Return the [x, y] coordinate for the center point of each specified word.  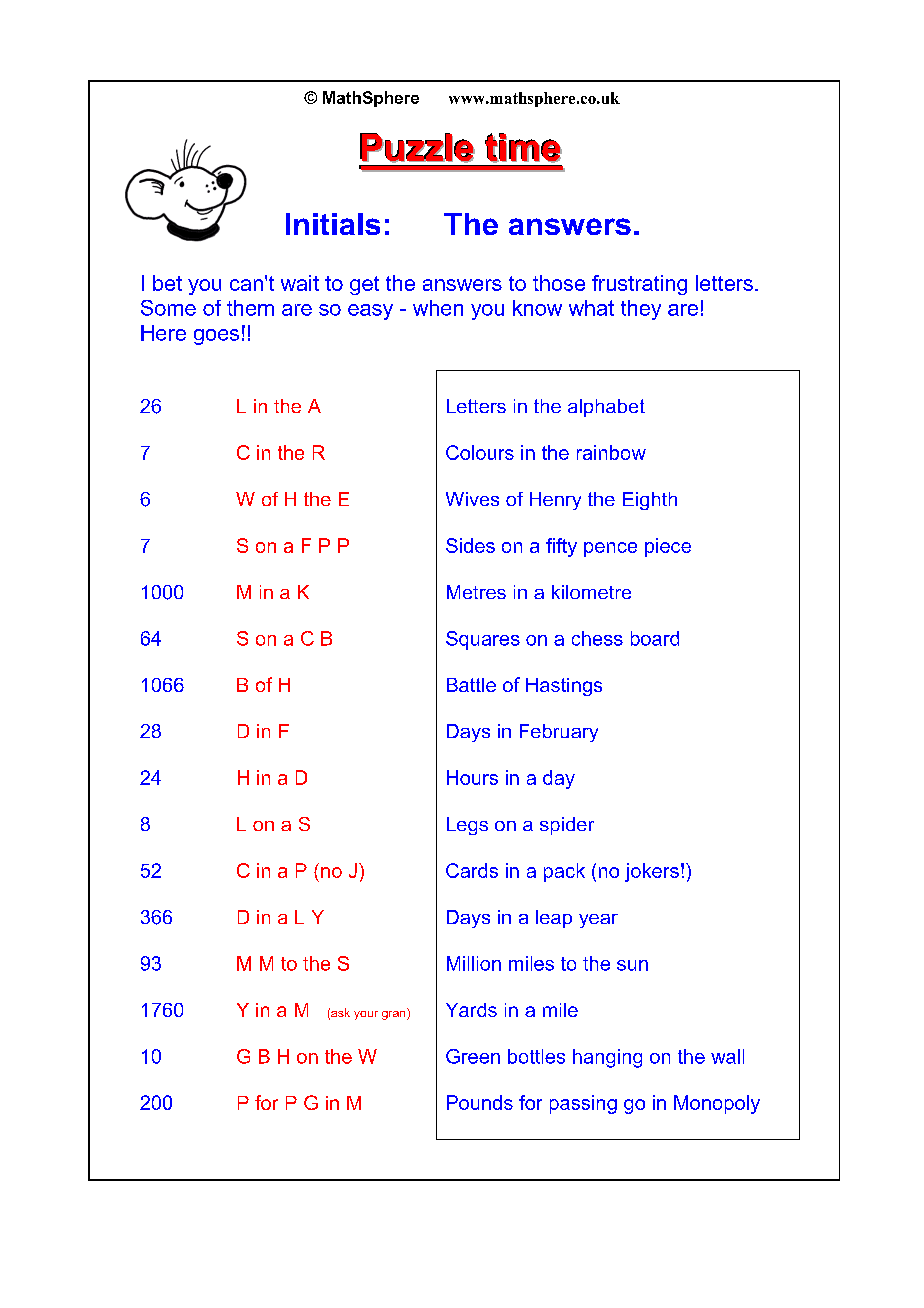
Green [473, 1056]
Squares [483, 640]
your [366, 1015]
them [250, 308]
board [655, 638]
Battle [471, 685]
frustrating [639, 285]
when [438, 308]
